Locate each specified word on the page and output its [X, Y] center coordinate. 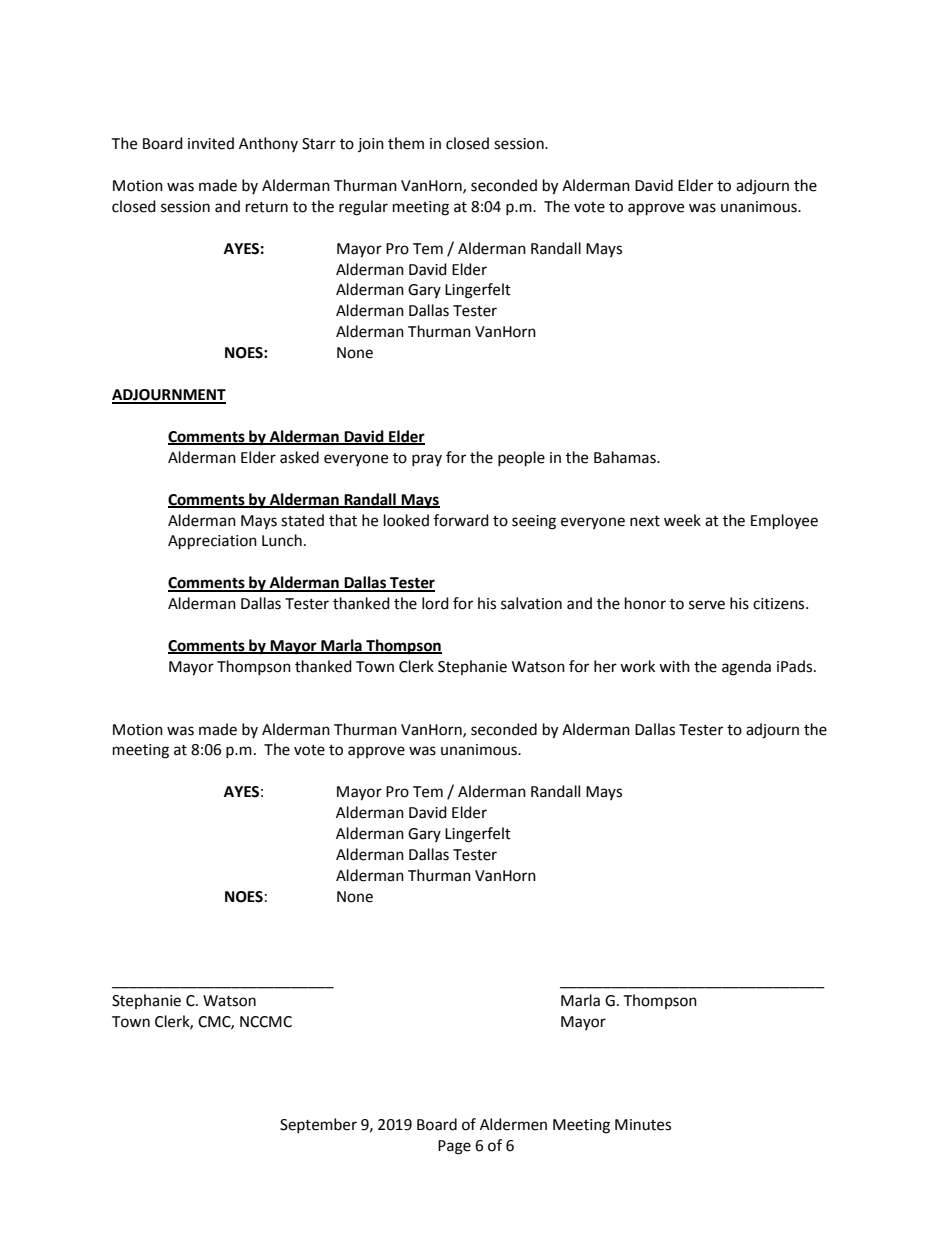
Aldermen [513, 1124]
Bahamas [626, 457]
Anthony [268, 144]
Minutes [643, 1125]
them [406, 143]
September [318, 1125]
